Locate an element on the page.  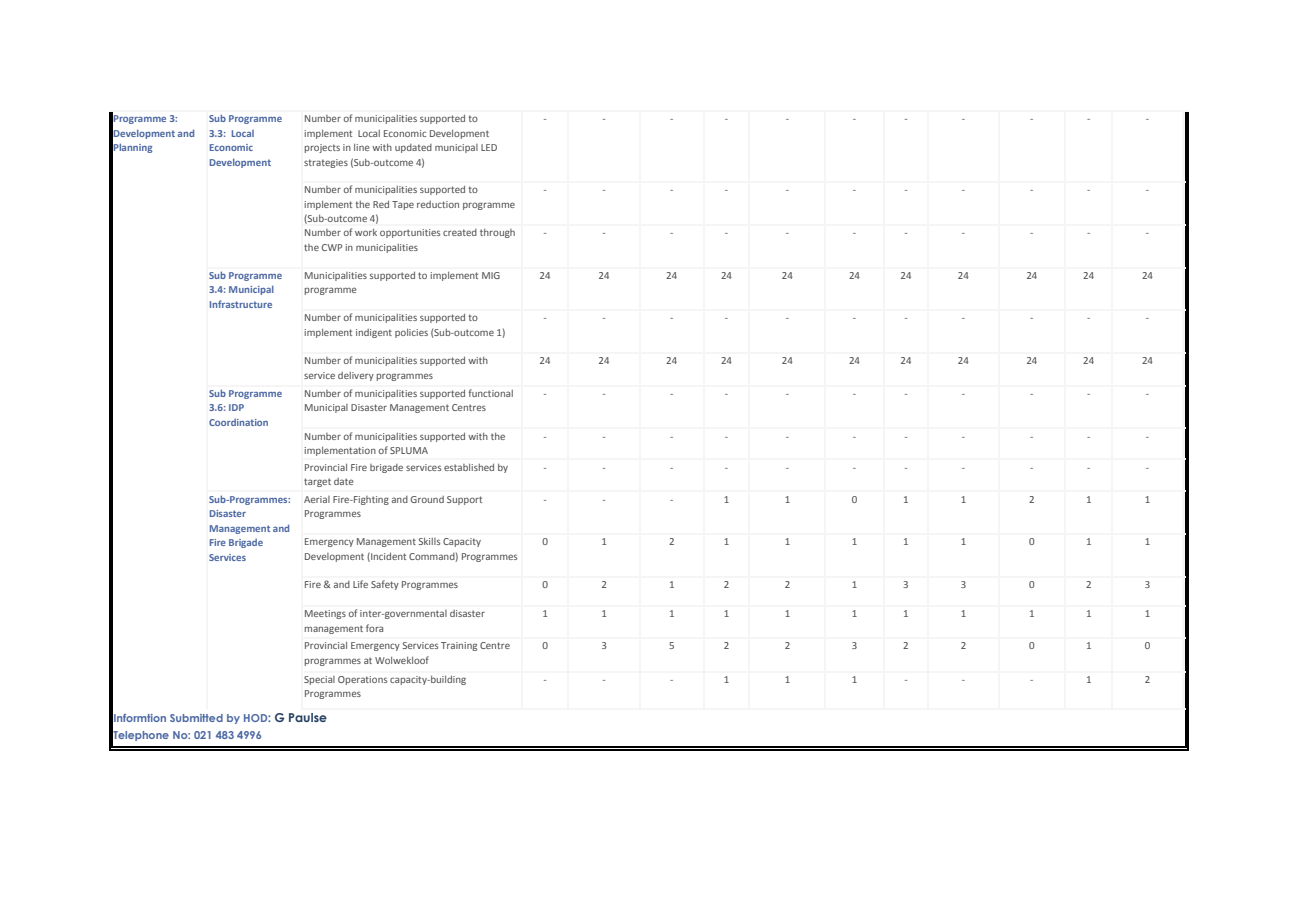
Infrastructure is located at coordinates (241, 304).
